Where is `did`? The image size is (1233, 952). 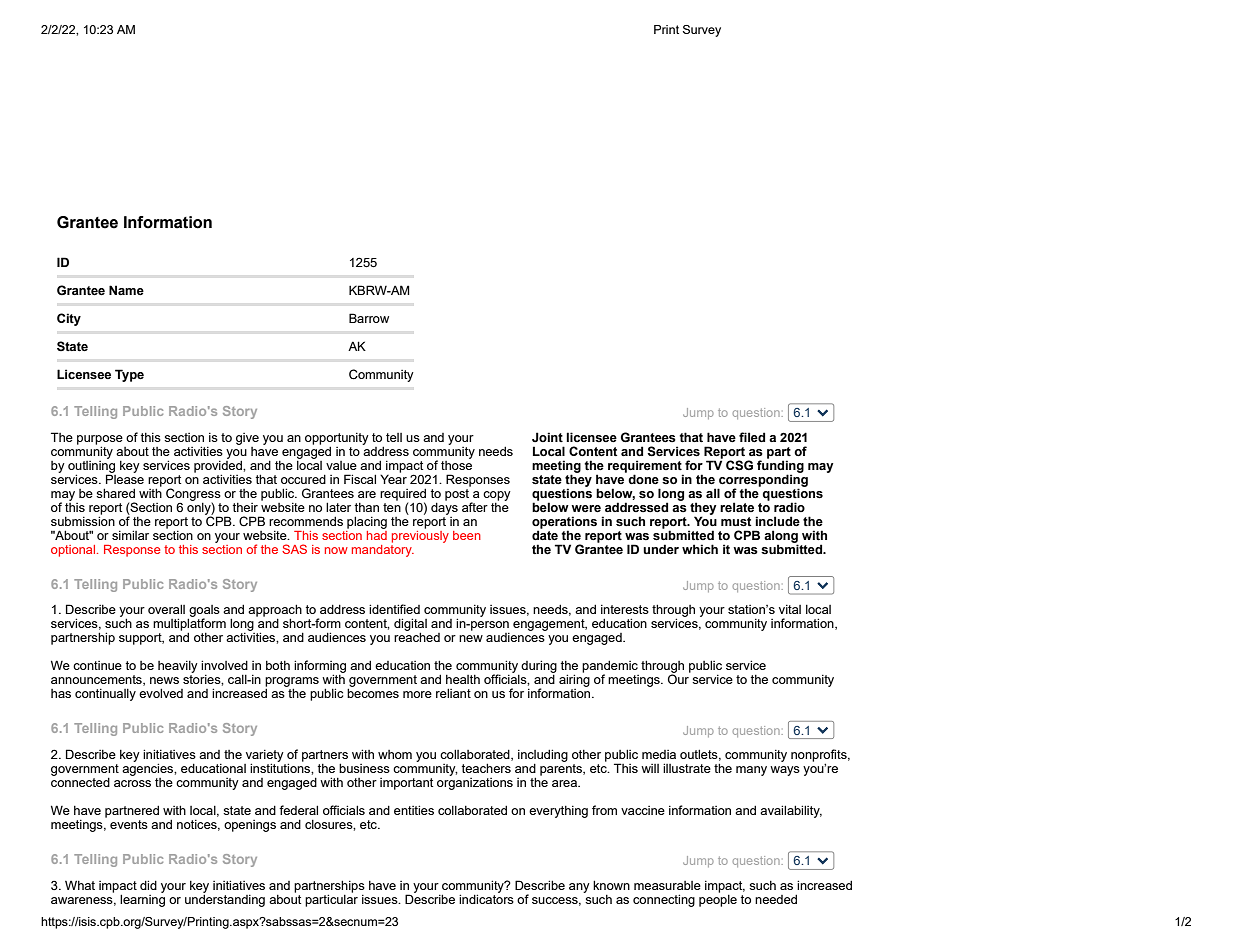 did is located at coordinates (148, 885).
